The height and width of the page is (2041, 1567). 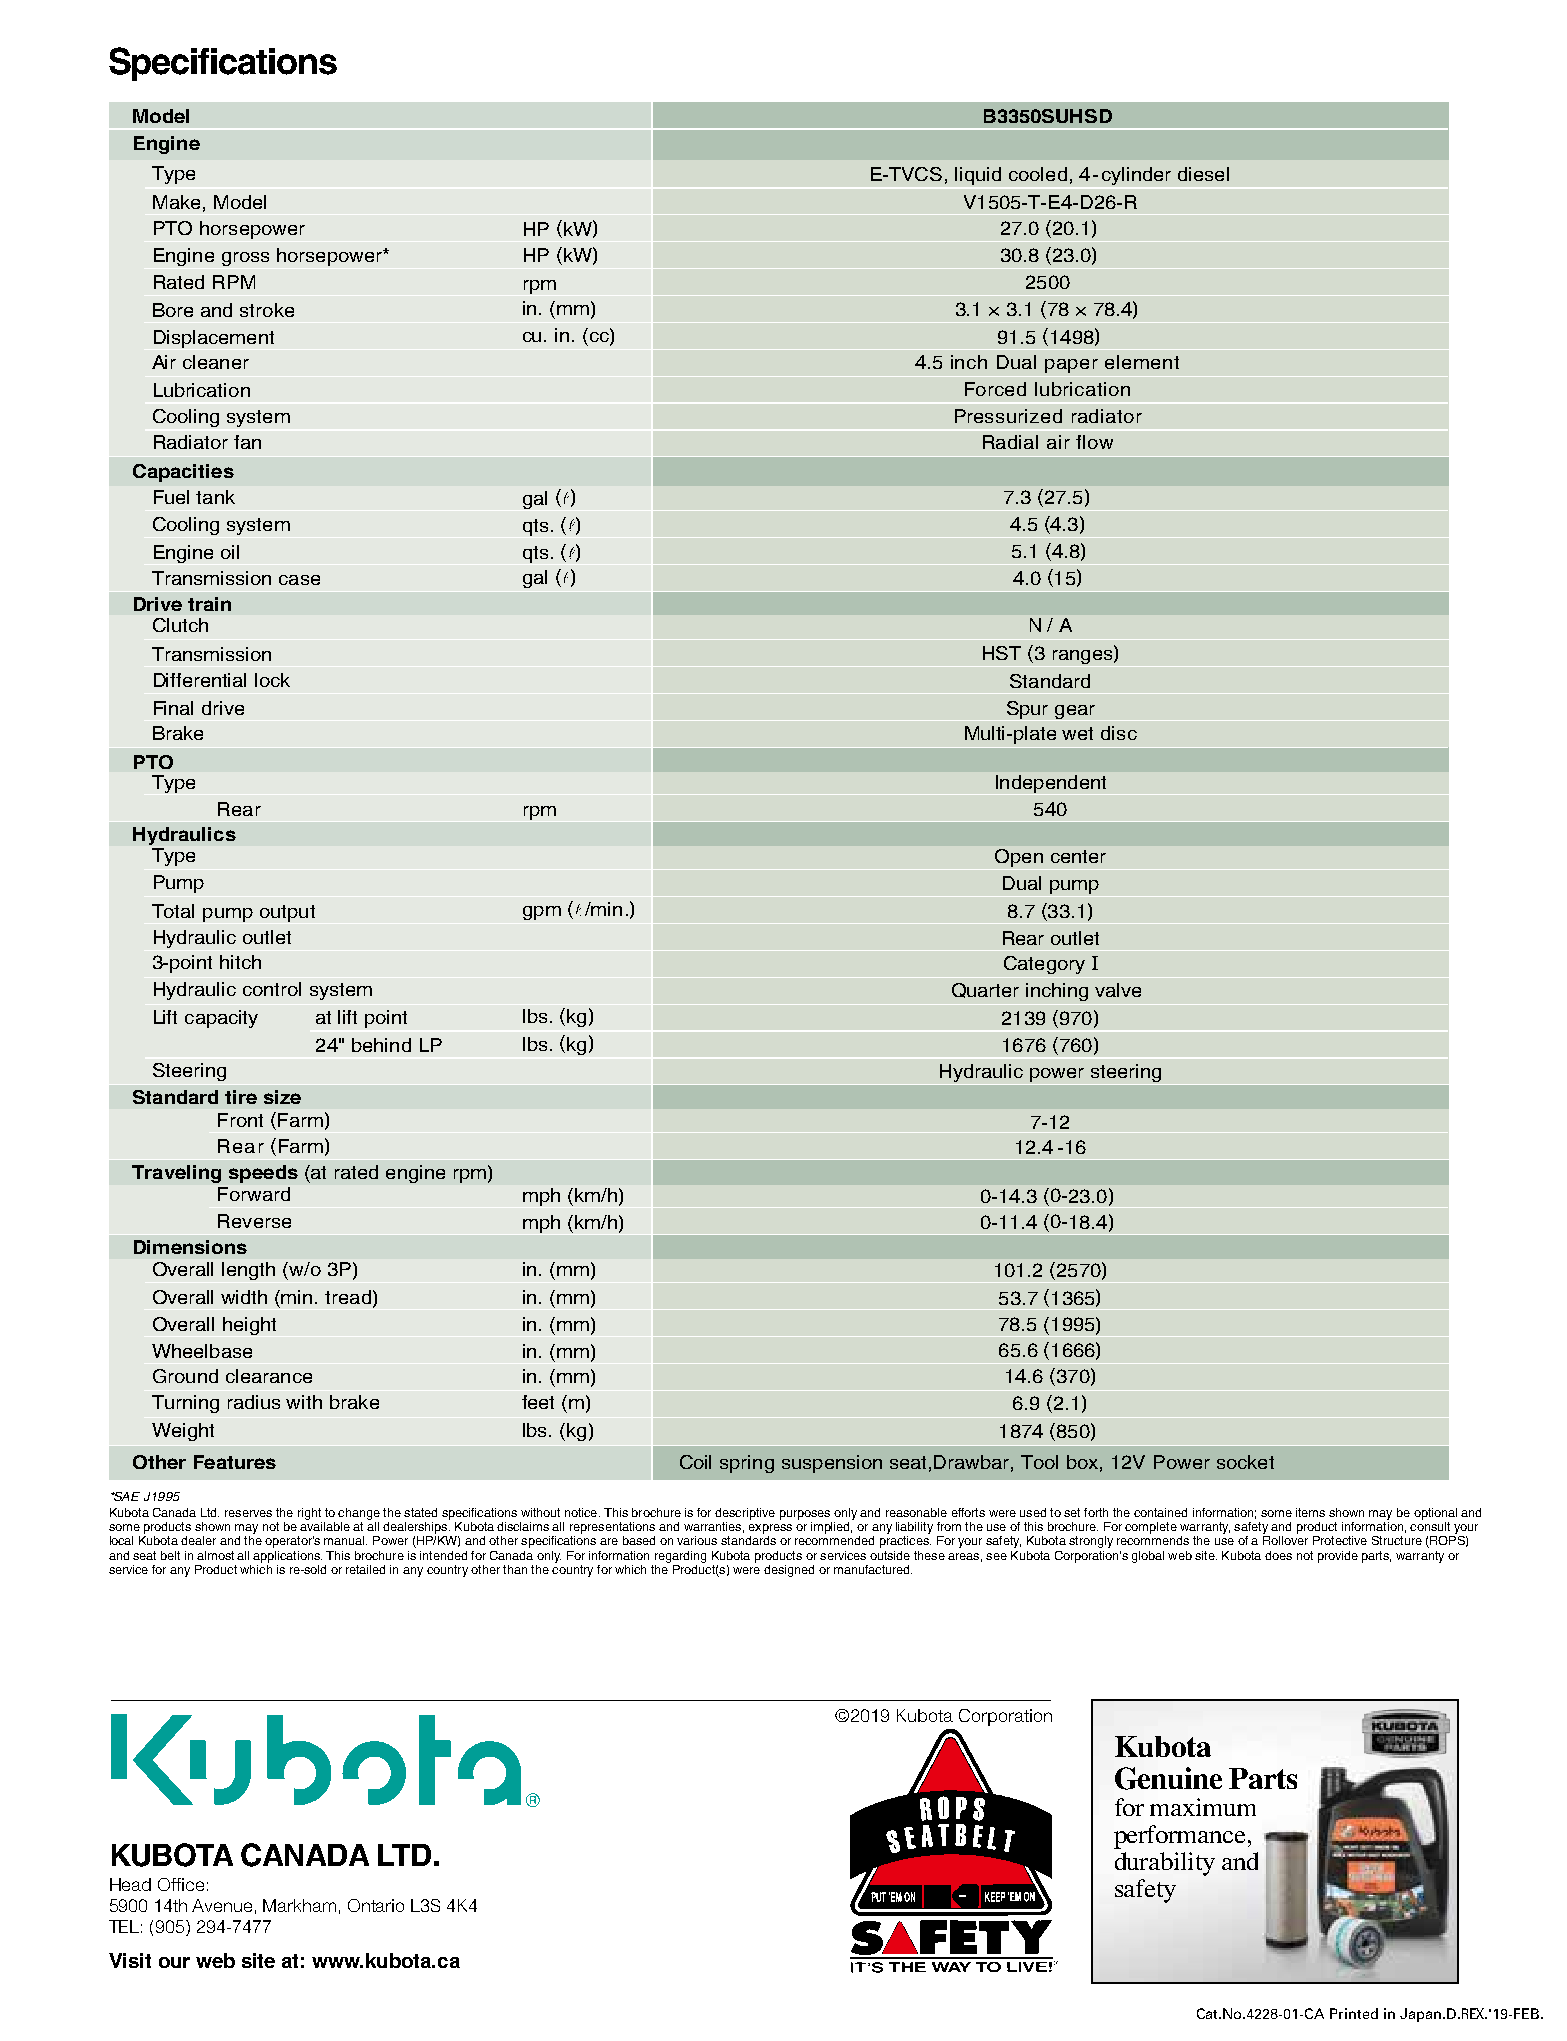 What do you see at coordinates (1165, 1864) in the page?
I see `durability` at bounding box center [1165, 1864].
